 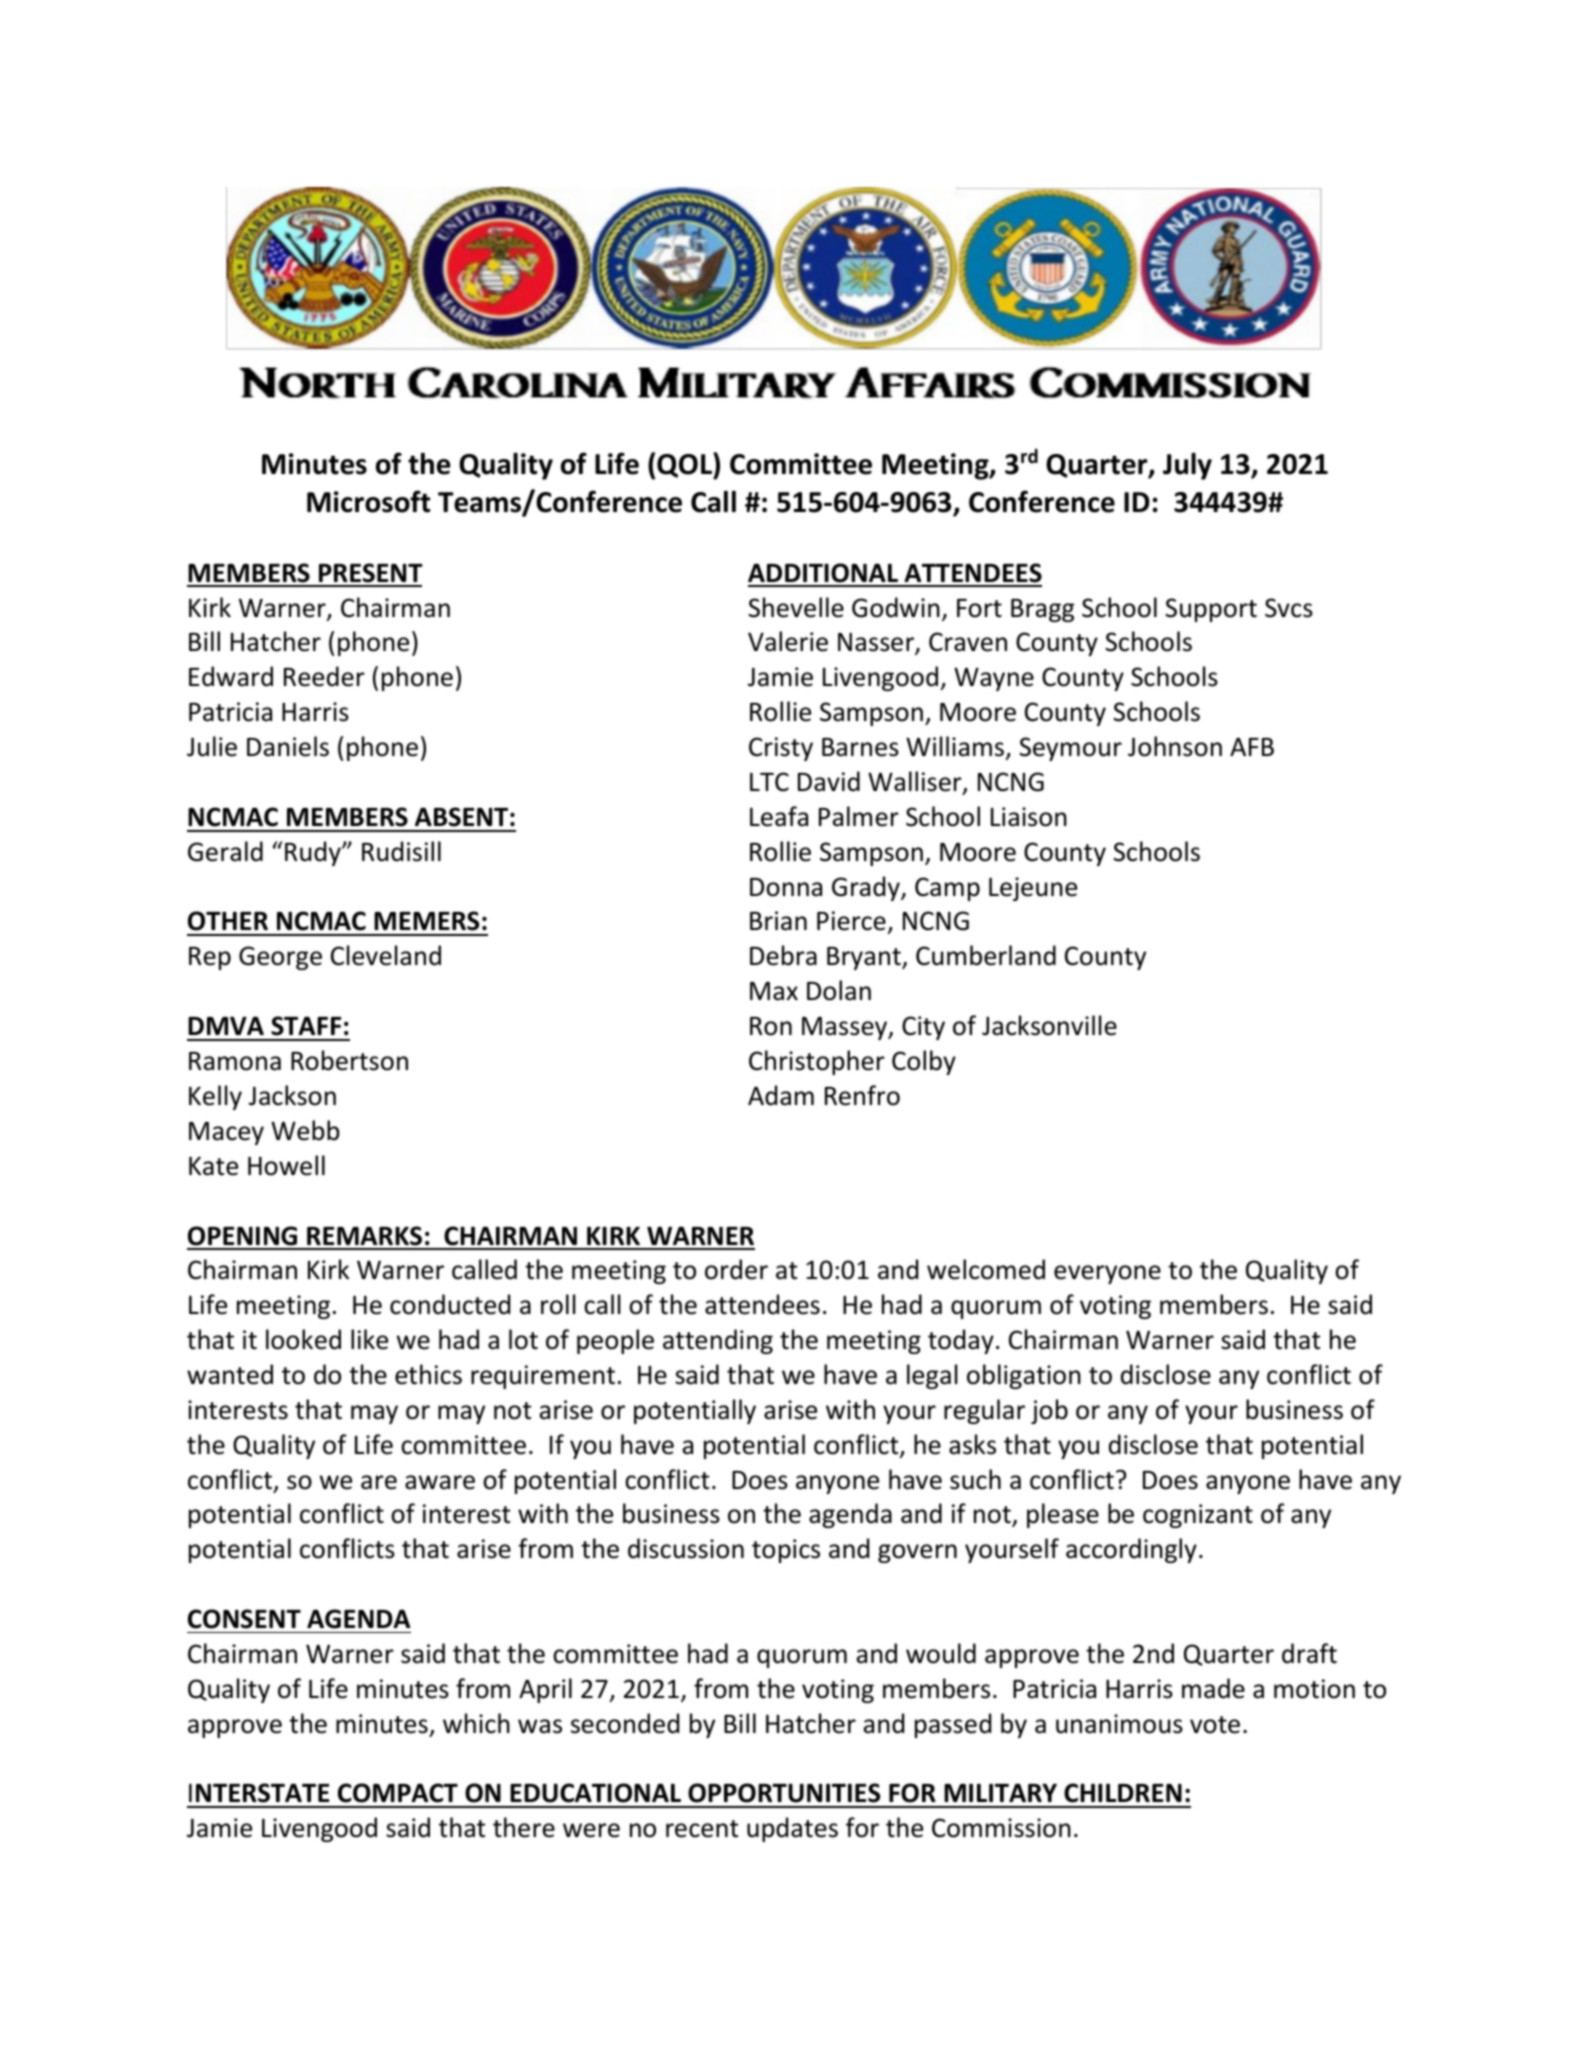 What do you see at coordinates (896, 607) in the screenshot?
I see `Godwin` at bounding box center [896, 607].
